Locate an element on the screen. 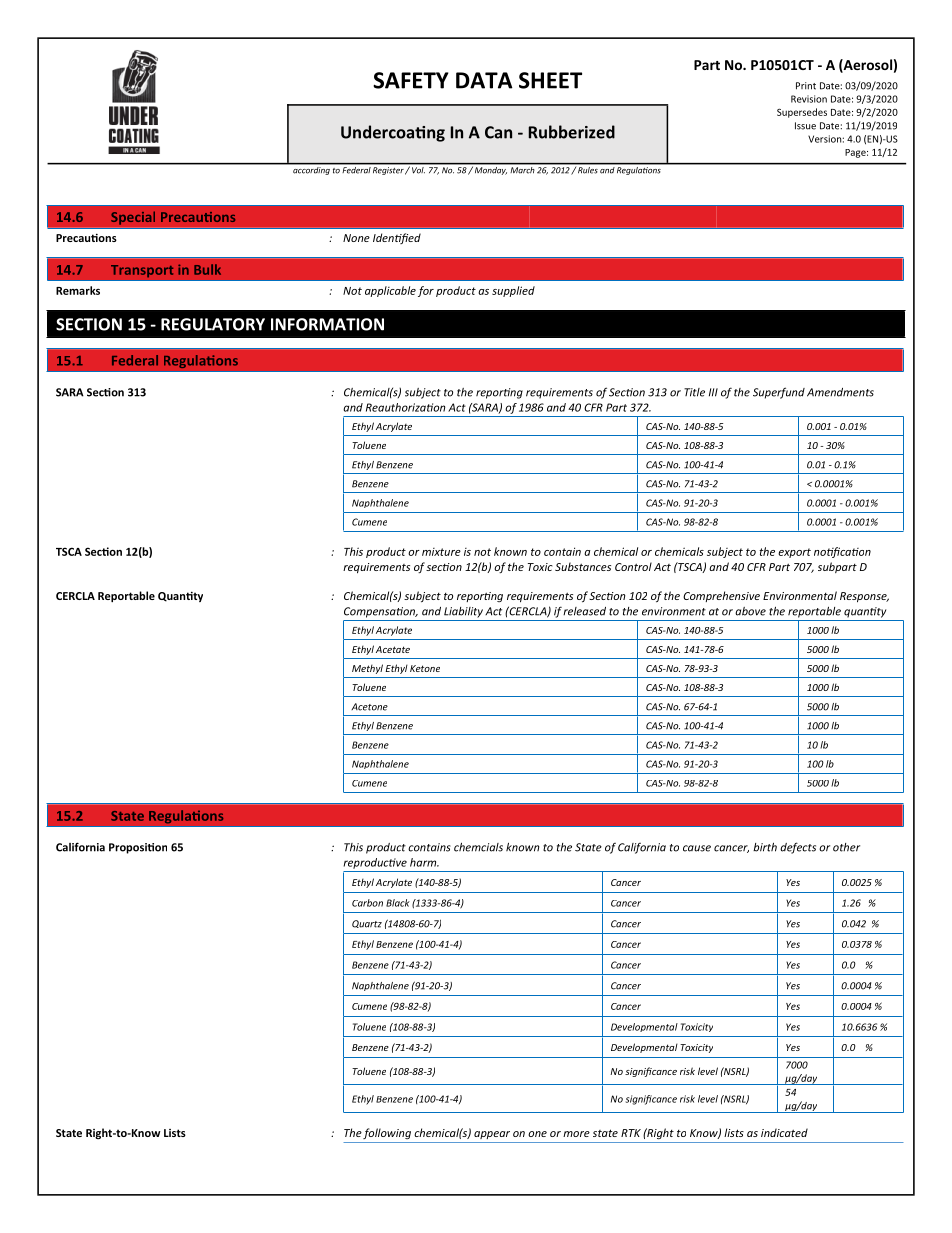 Image resolution: width=952 pixels, height=1233 pixels. above is located at coordinates (750, 611).
